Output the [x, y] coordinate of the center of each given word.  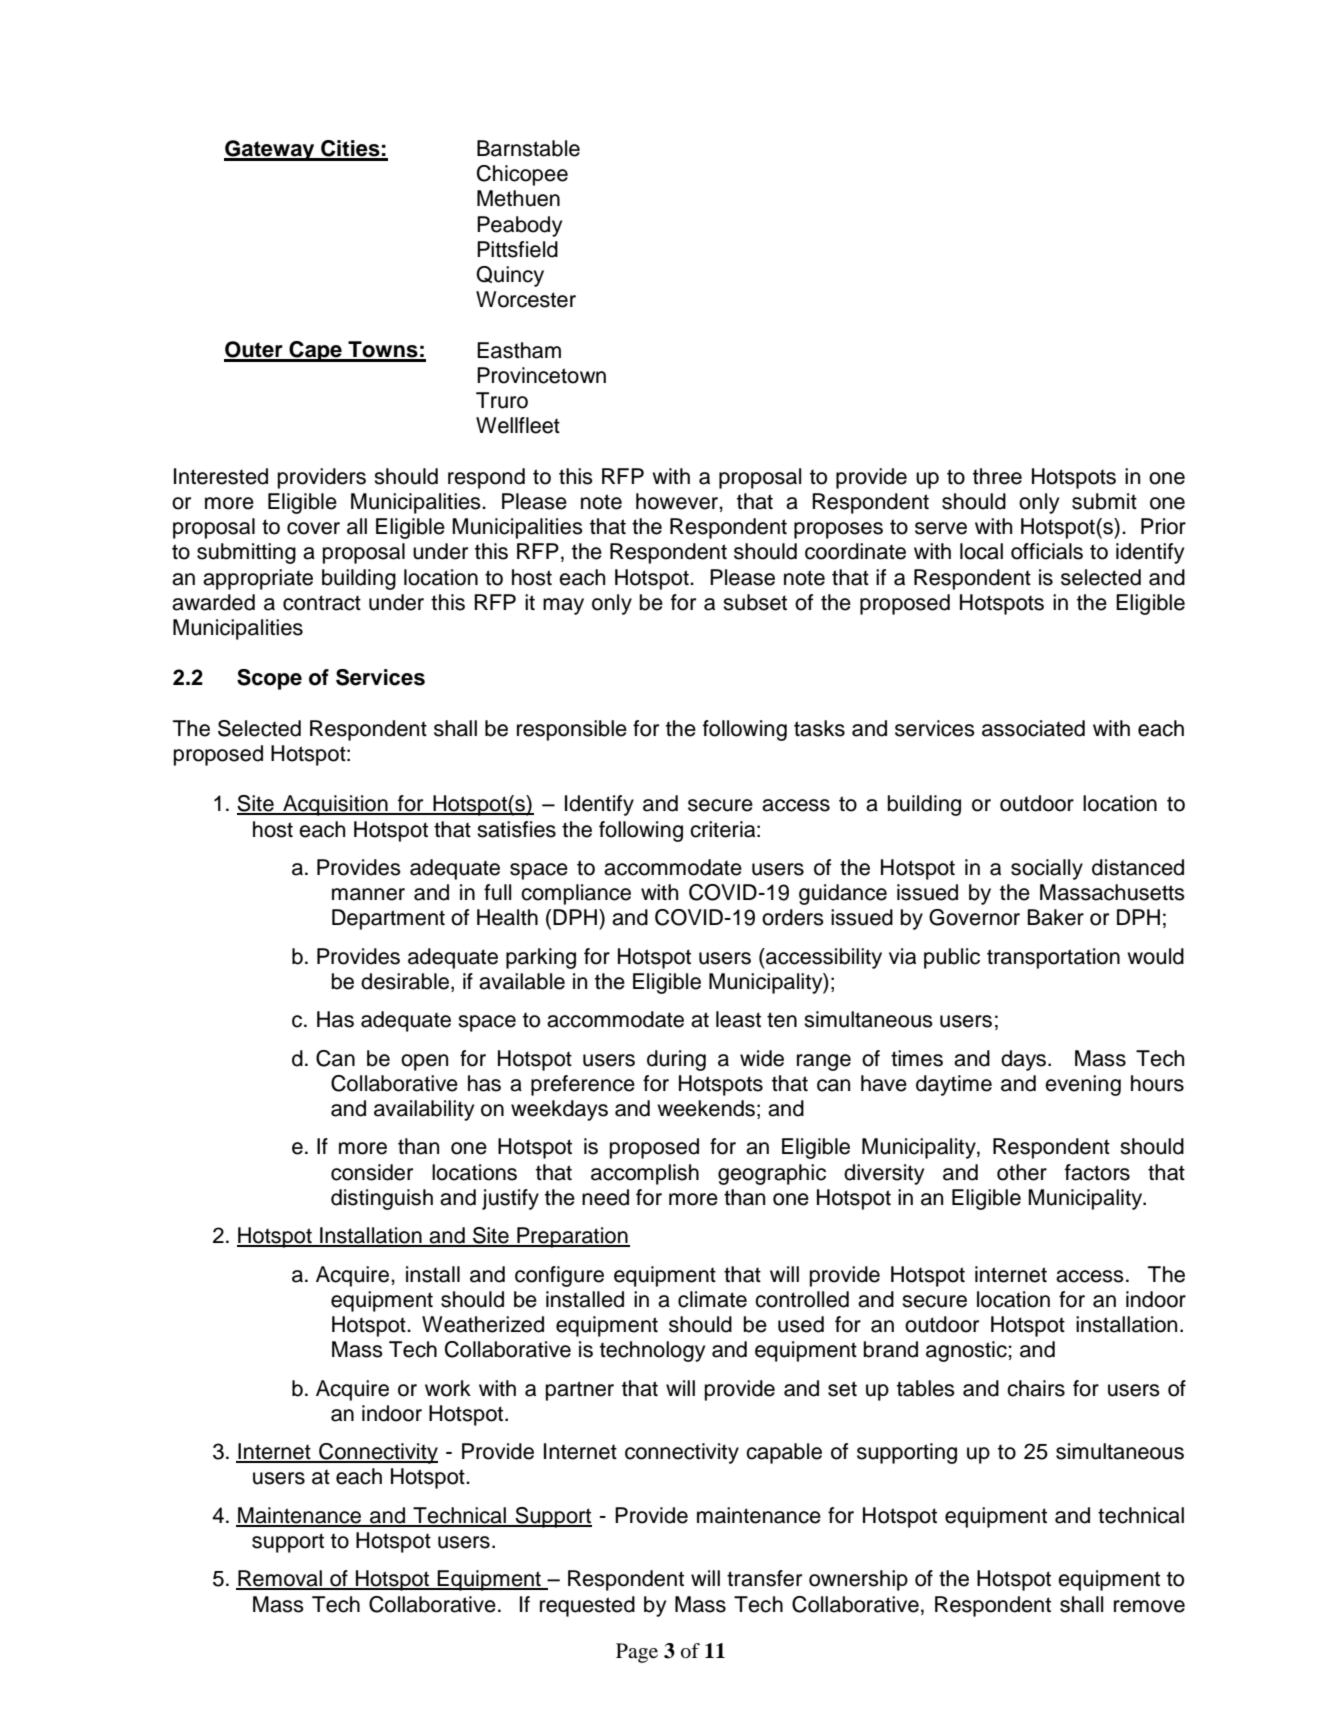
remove [1149, 1606]
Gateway [270, 150]
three [997, 476]
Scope [269, 679]
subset [755, 602]
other [1022, 1172]
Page [637, 1653]
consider [372, 1172]
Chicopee [522, 175]
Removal [280, 1579]
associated [1033, 728]
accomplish [645, 1174]
